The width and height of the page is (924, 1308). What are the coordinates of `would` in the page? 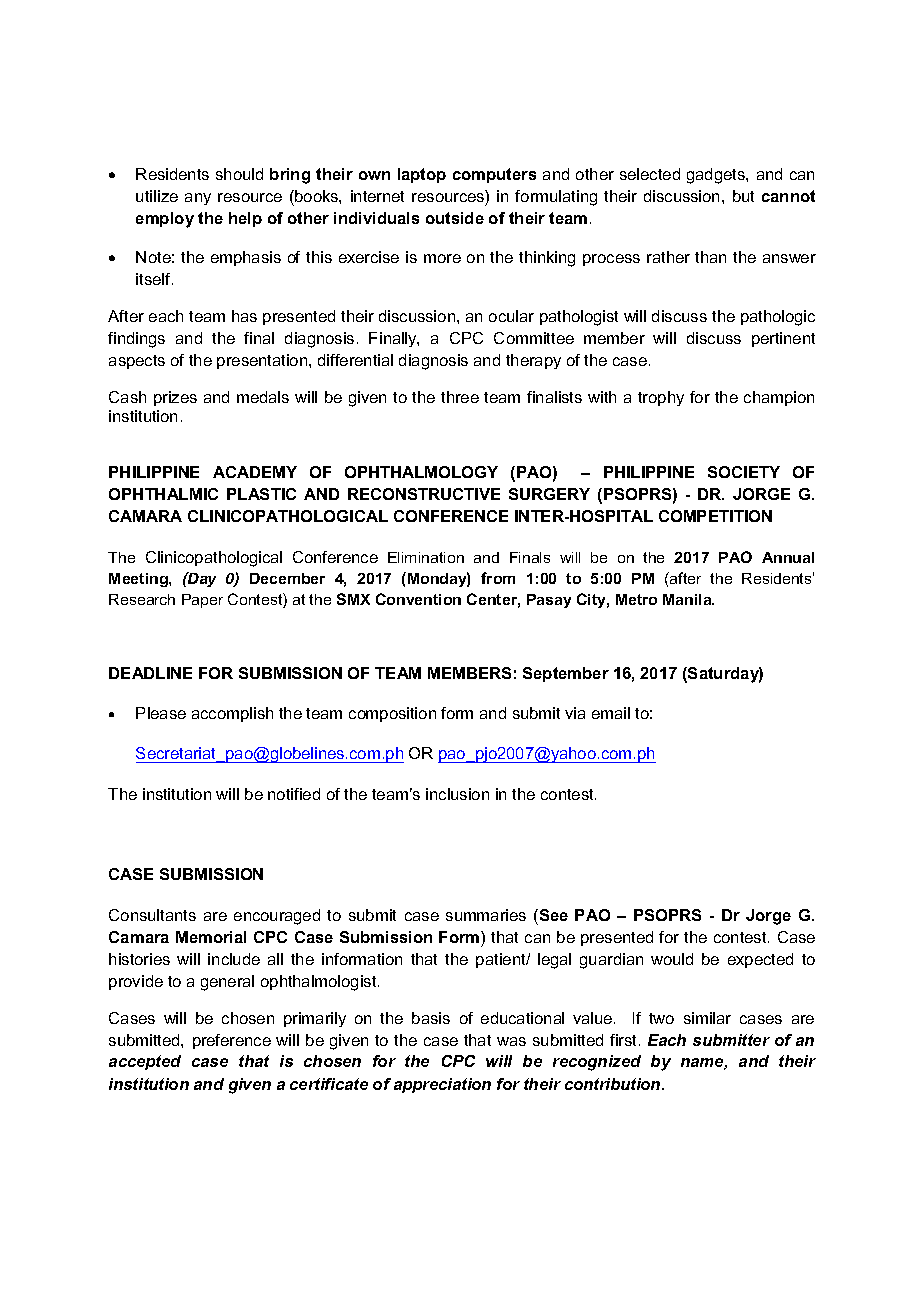 It's located at (672, 959).
